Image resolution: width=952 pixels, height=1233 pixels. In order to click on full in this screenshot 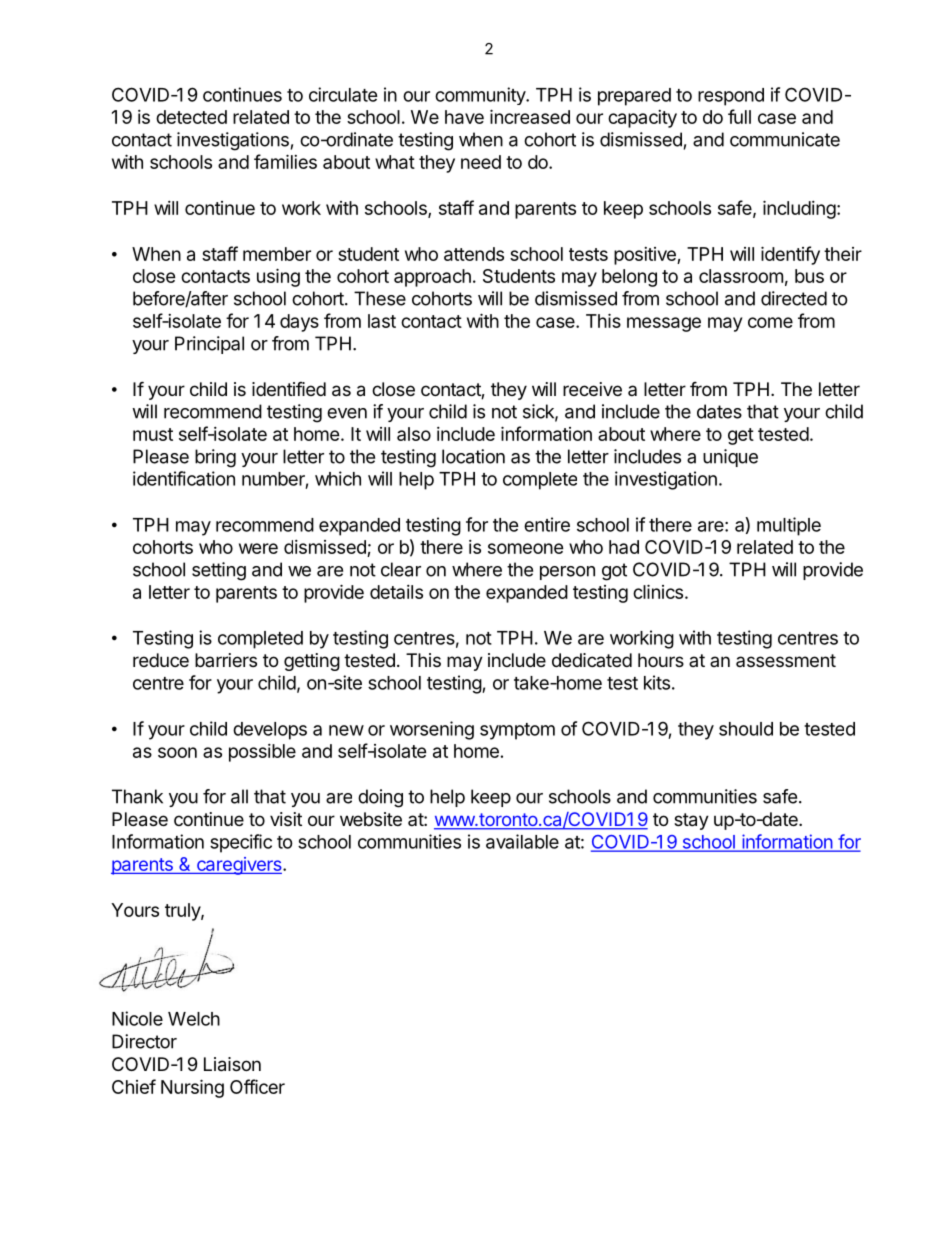, I will do `click(739, 116)`.
